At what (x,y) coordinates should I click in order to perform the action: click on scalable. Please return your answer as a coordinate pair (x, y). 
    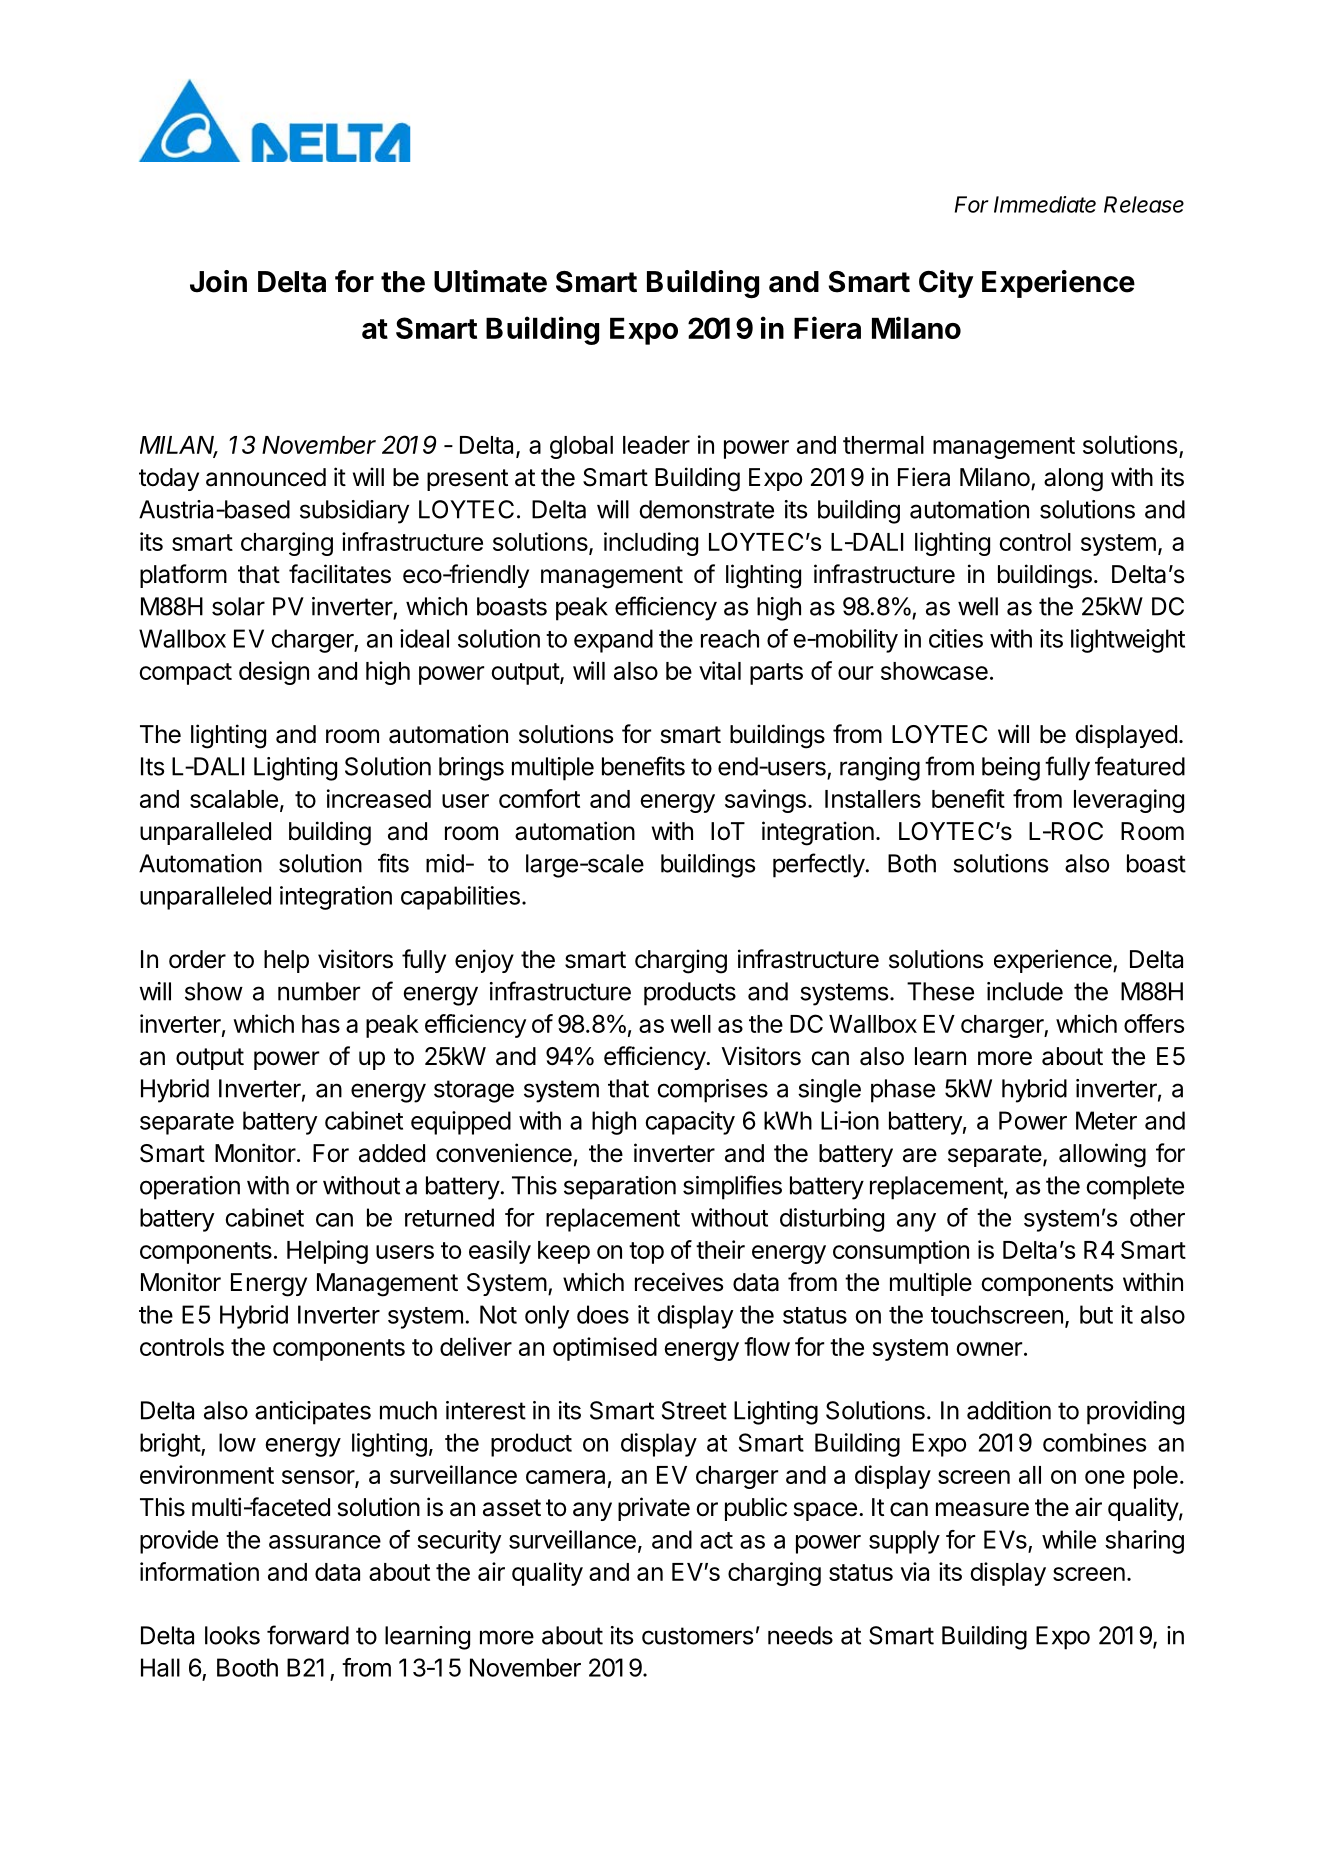
    Looking at the image, I should click on (234, 799).
